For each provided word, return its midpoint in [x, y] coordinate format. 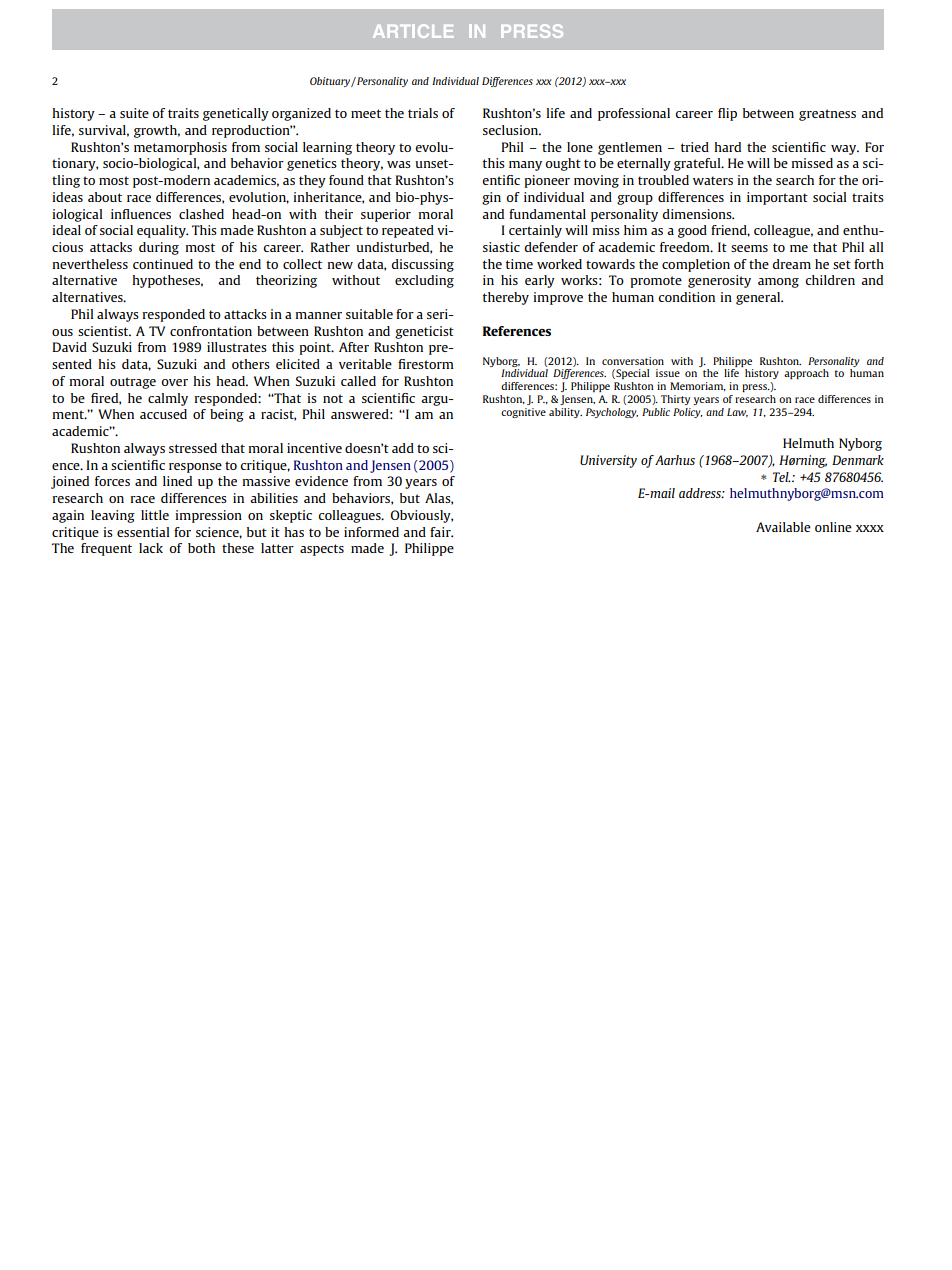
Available [783, 527]
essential [143, 532]
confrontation [211, 331]
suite [134, 113]
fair [441, 532]
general [759, 298]
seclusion [511, 130]
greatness [827, 115]
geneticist [424, 332]
